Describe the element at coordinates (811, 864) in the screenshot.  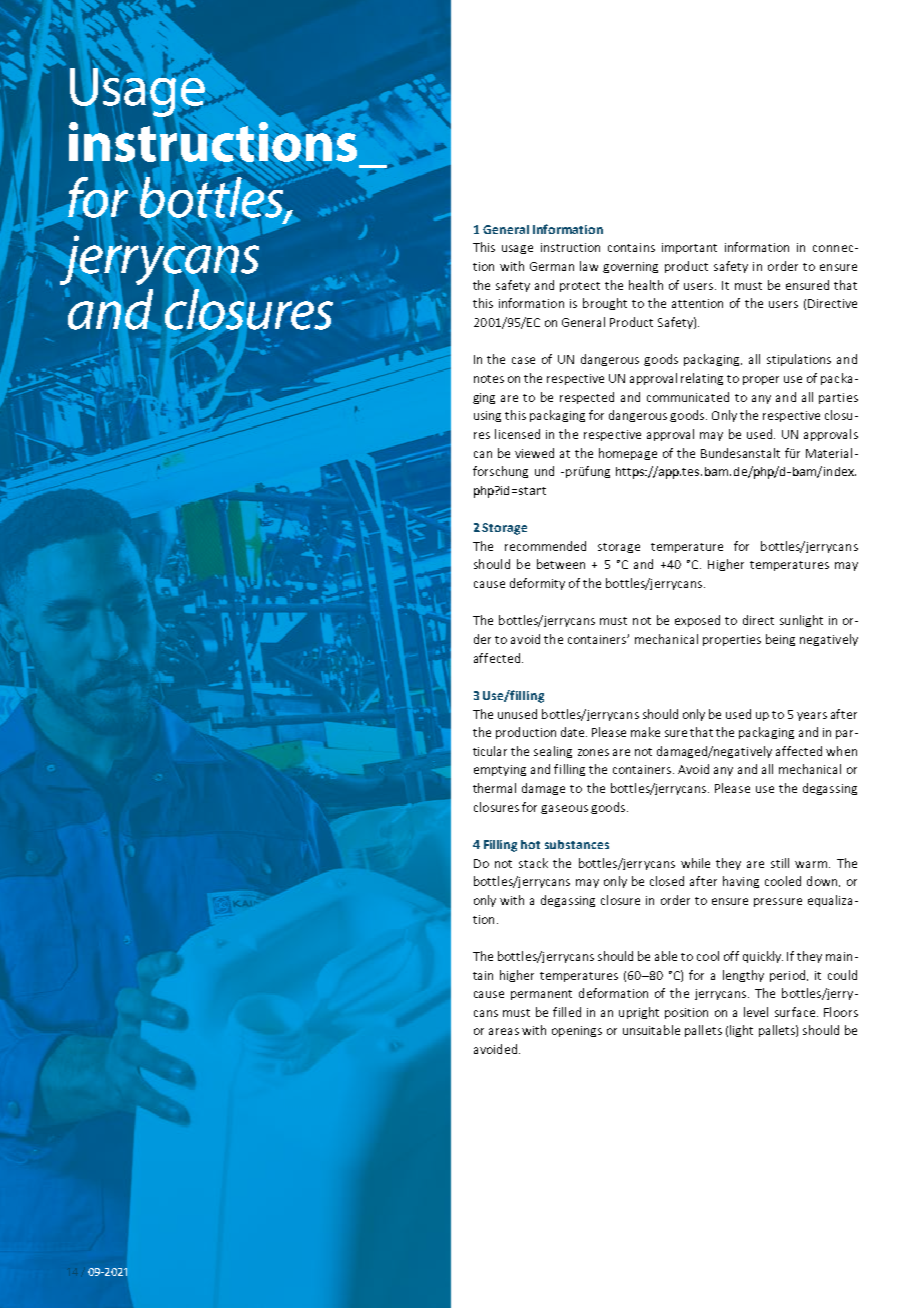
I see `warm` at that location.
